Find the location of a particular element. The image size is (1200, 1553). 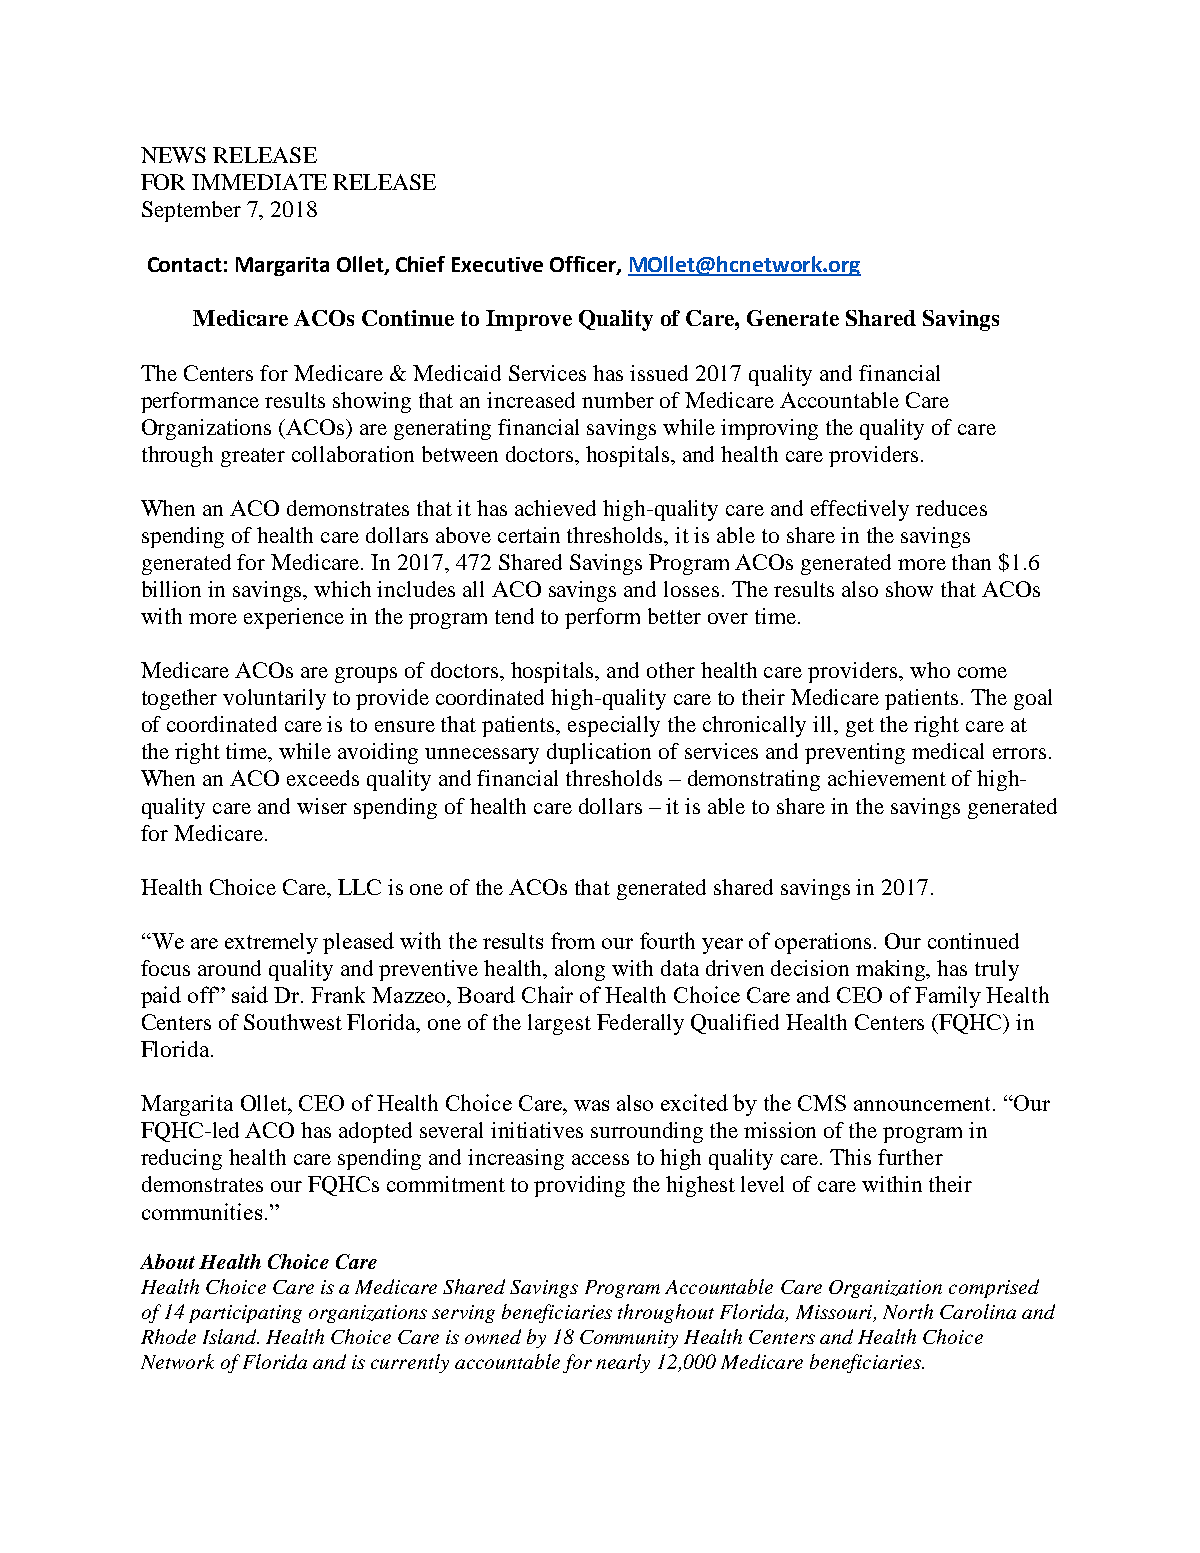

North is located at coordinates (908, 1311).
